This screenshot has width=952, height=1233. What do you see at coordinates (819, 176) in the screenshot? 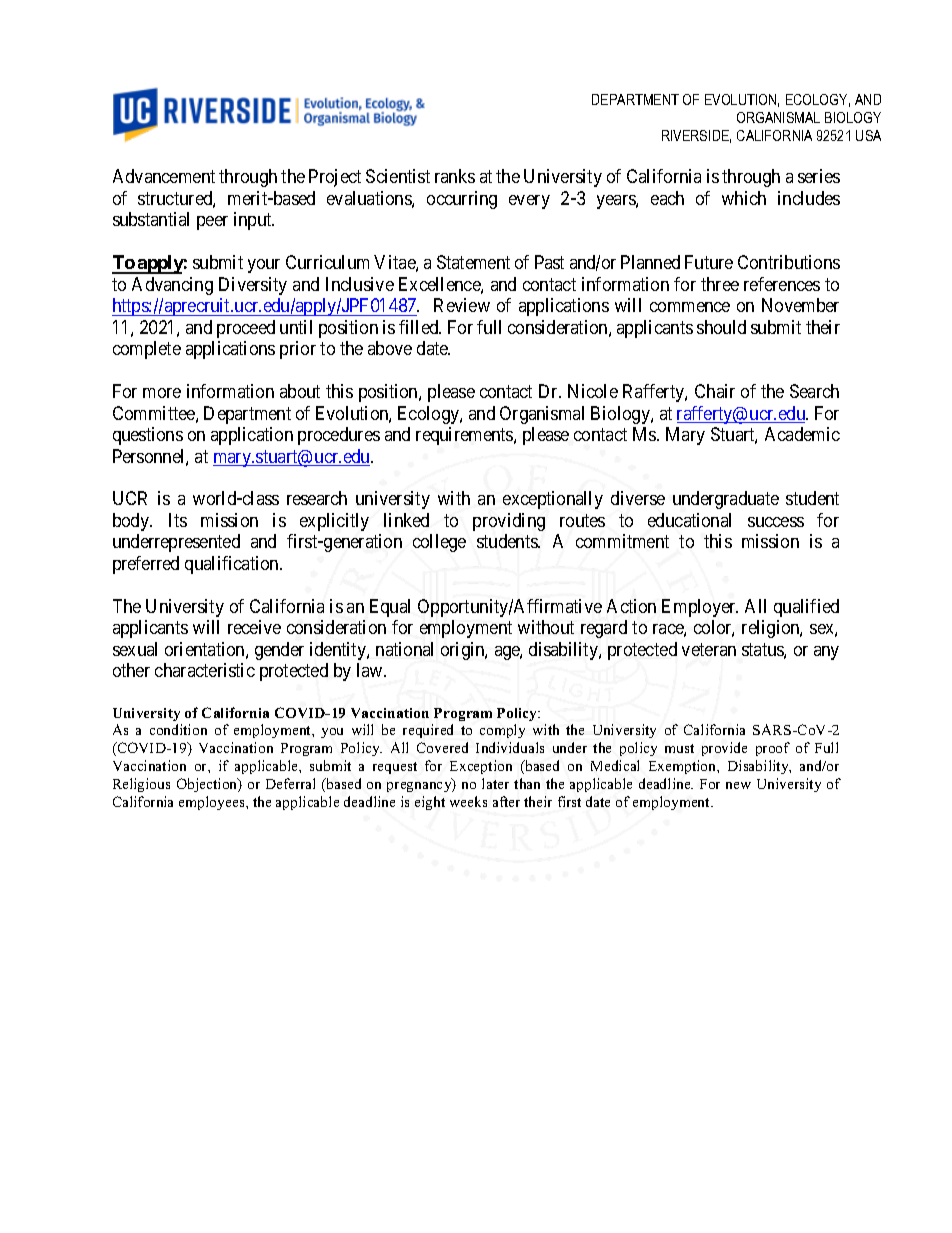
I see `series` at bounding box center [819, 176].
